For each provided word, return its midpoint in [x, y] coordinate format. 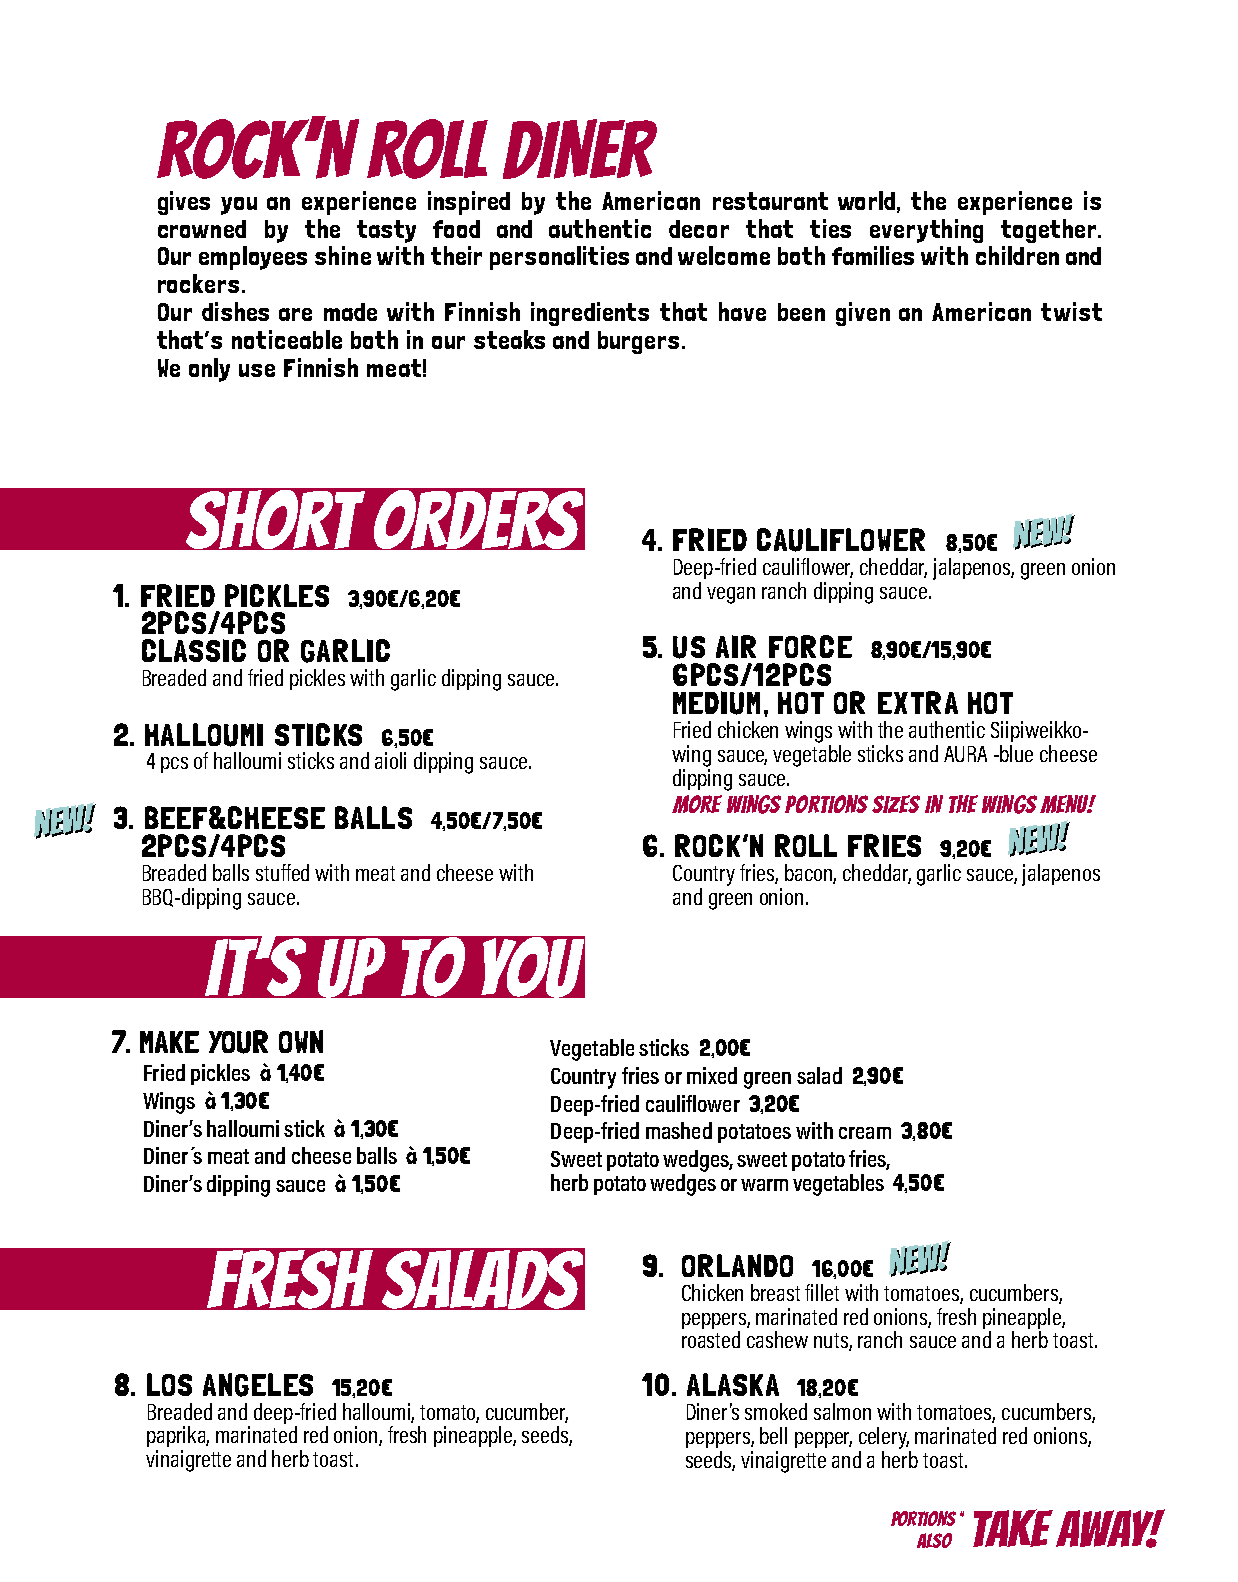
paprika [178, 1436]
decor [699, 229]
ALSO [934, 1540]
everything [926, 231]
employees [253, 258]
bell [773, 1435]
